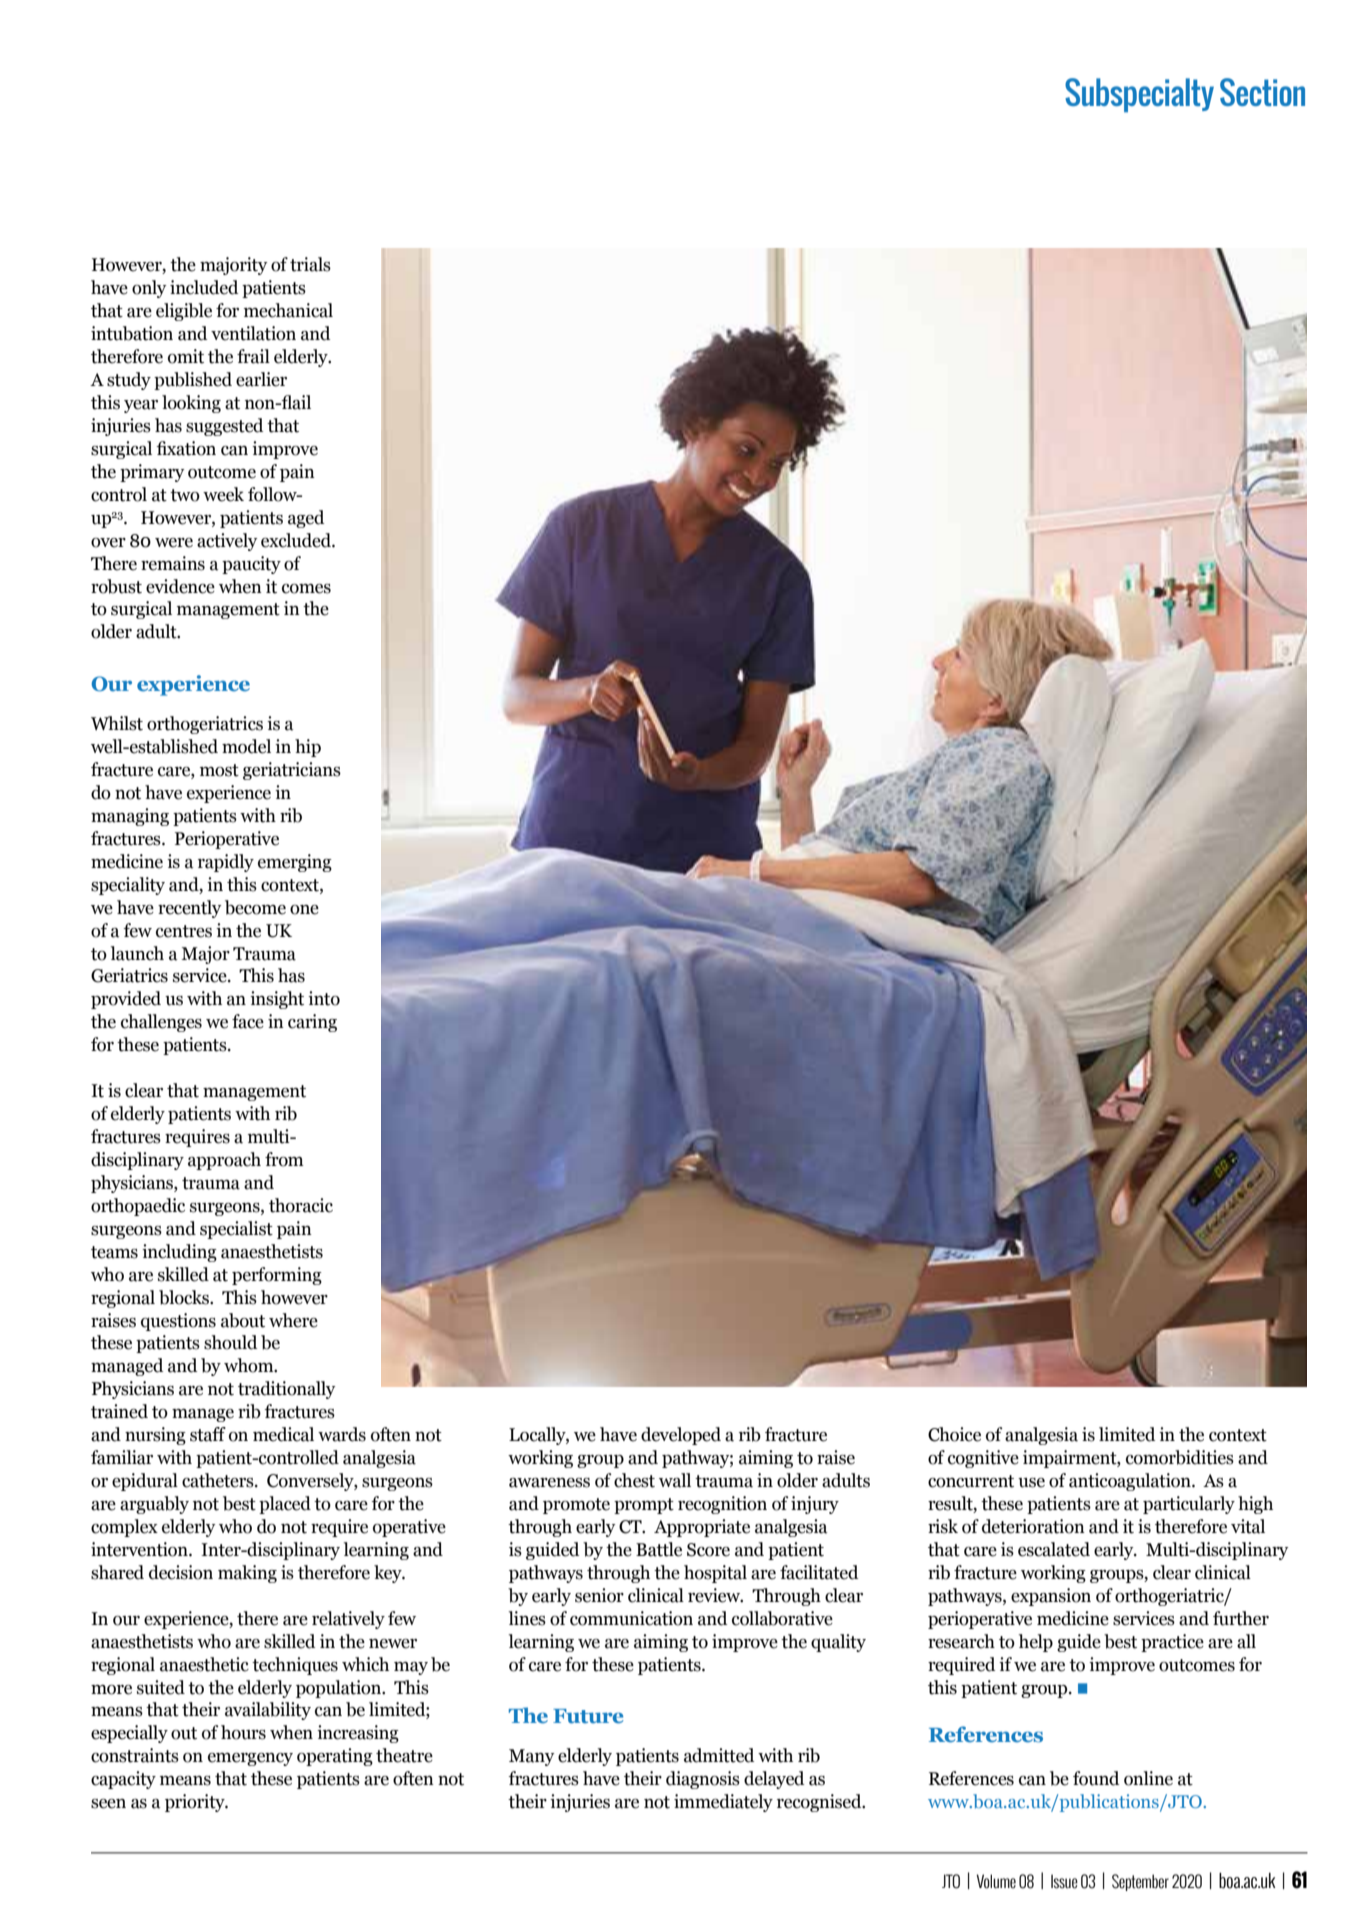  What do you see at coordinates (277, 1276) in the page?
I see `performing` at bounding box center [277, 1276].
